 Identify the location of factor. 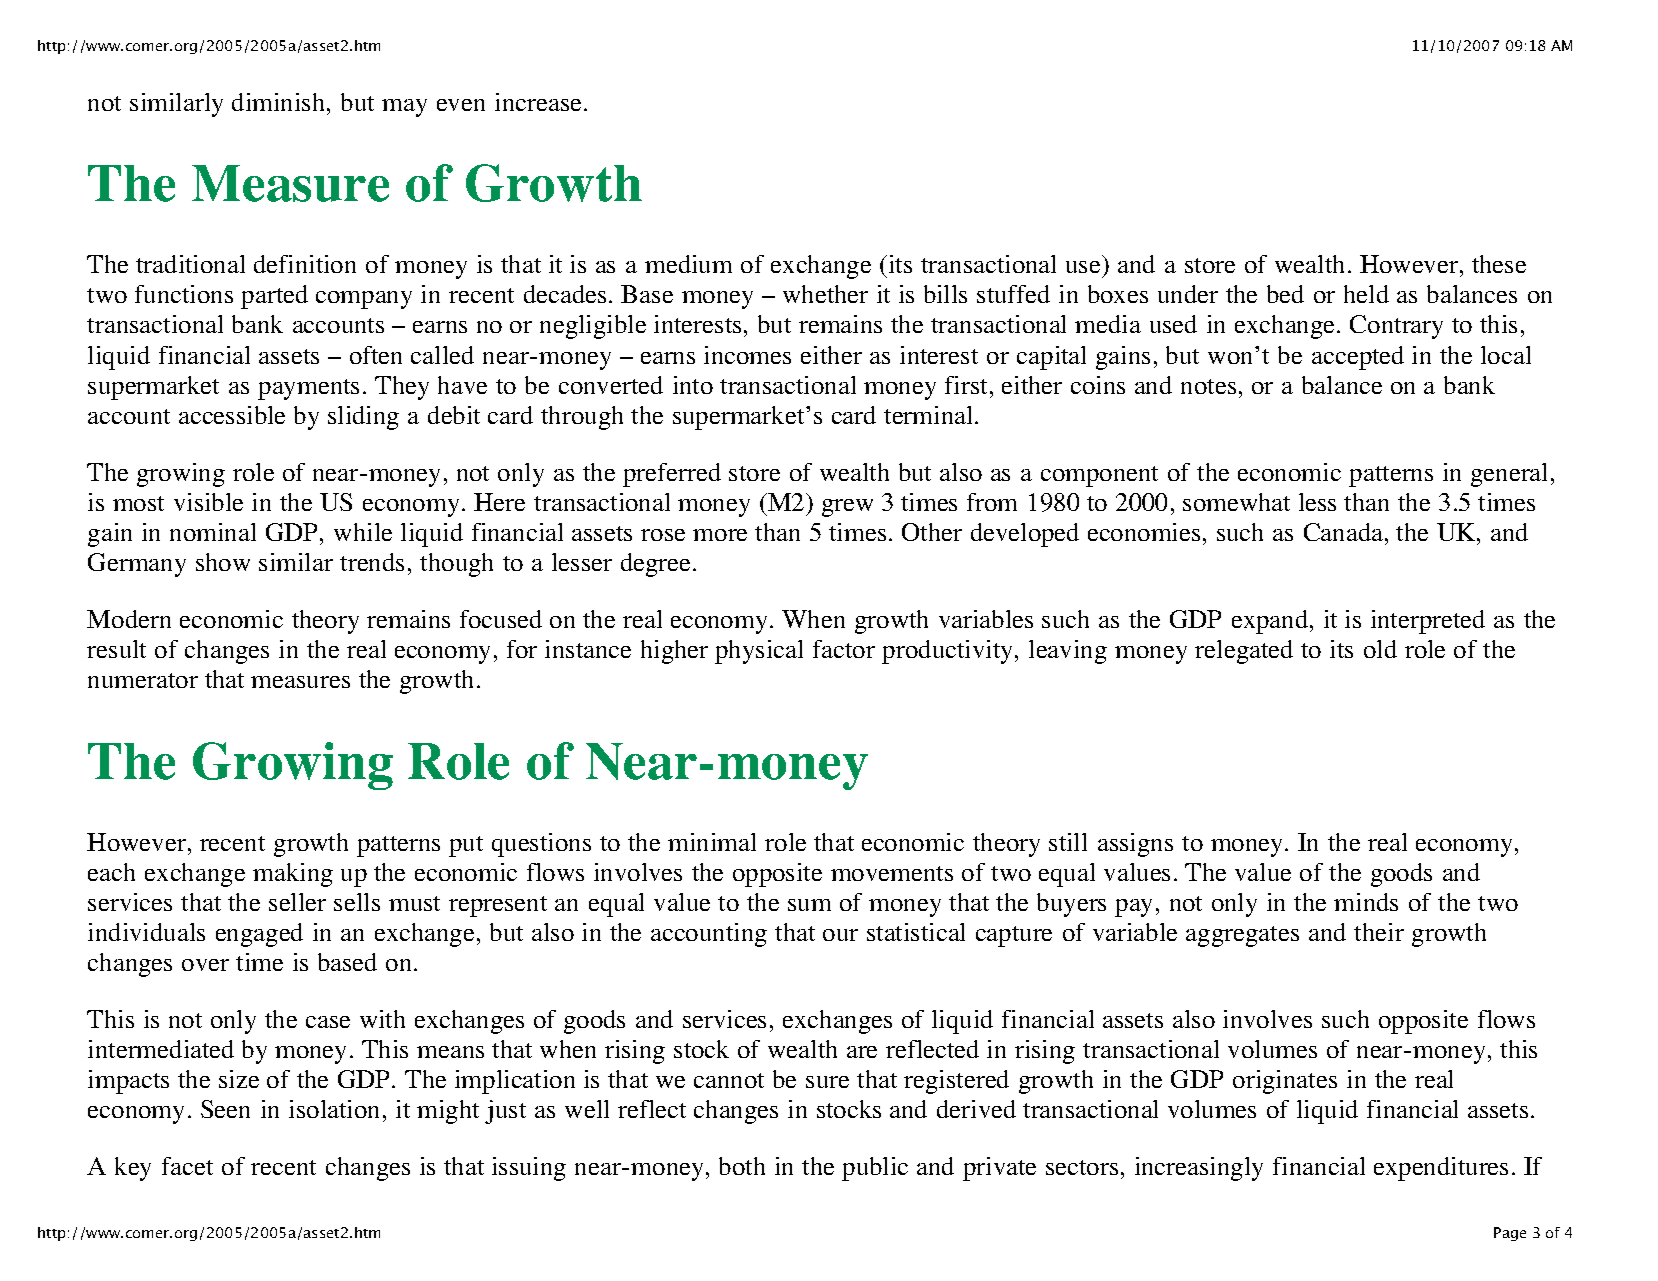
(844, 649).
